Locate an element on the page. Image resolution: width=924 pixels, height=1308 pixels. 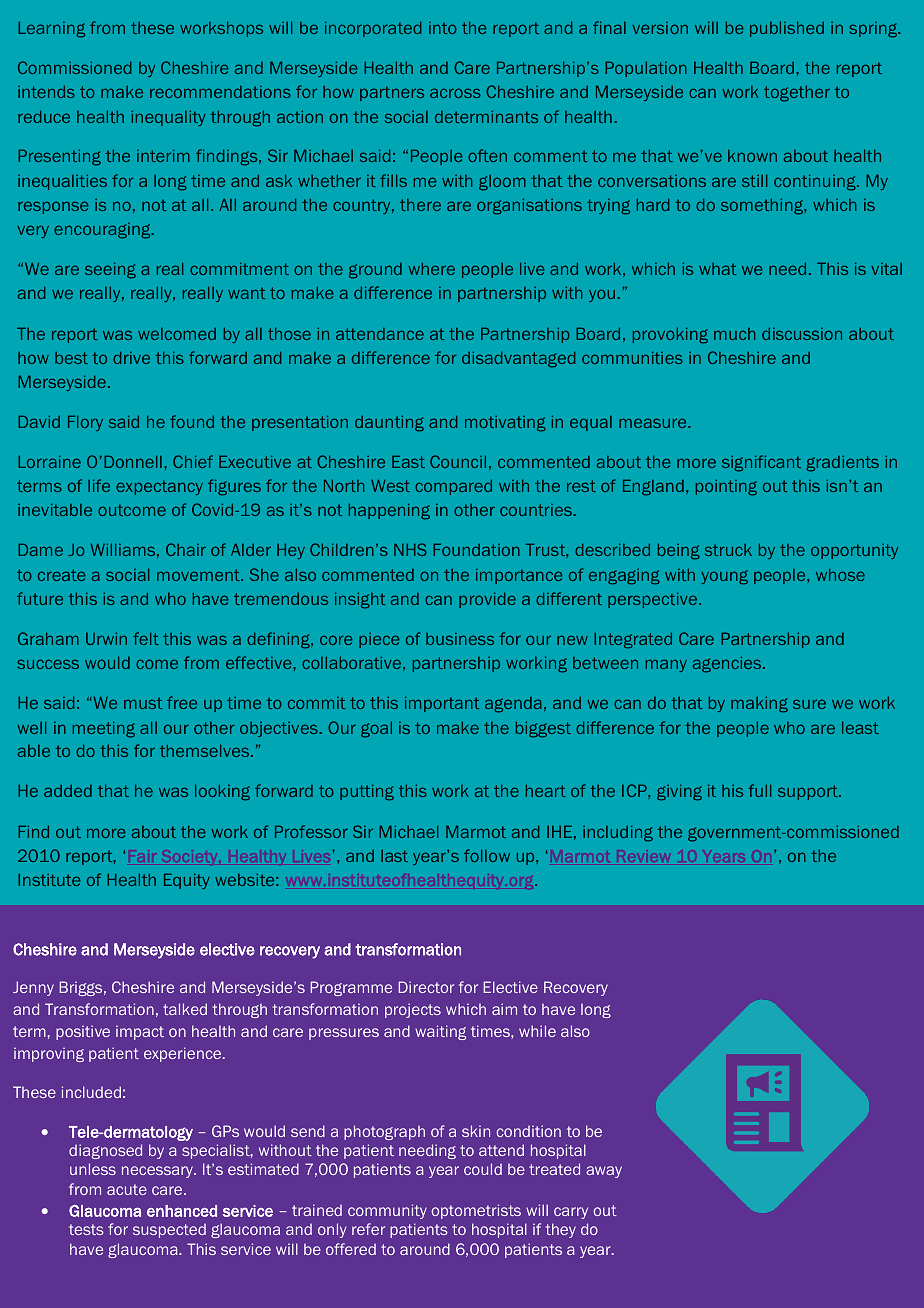
felt is located at coordinates (146, 638).
